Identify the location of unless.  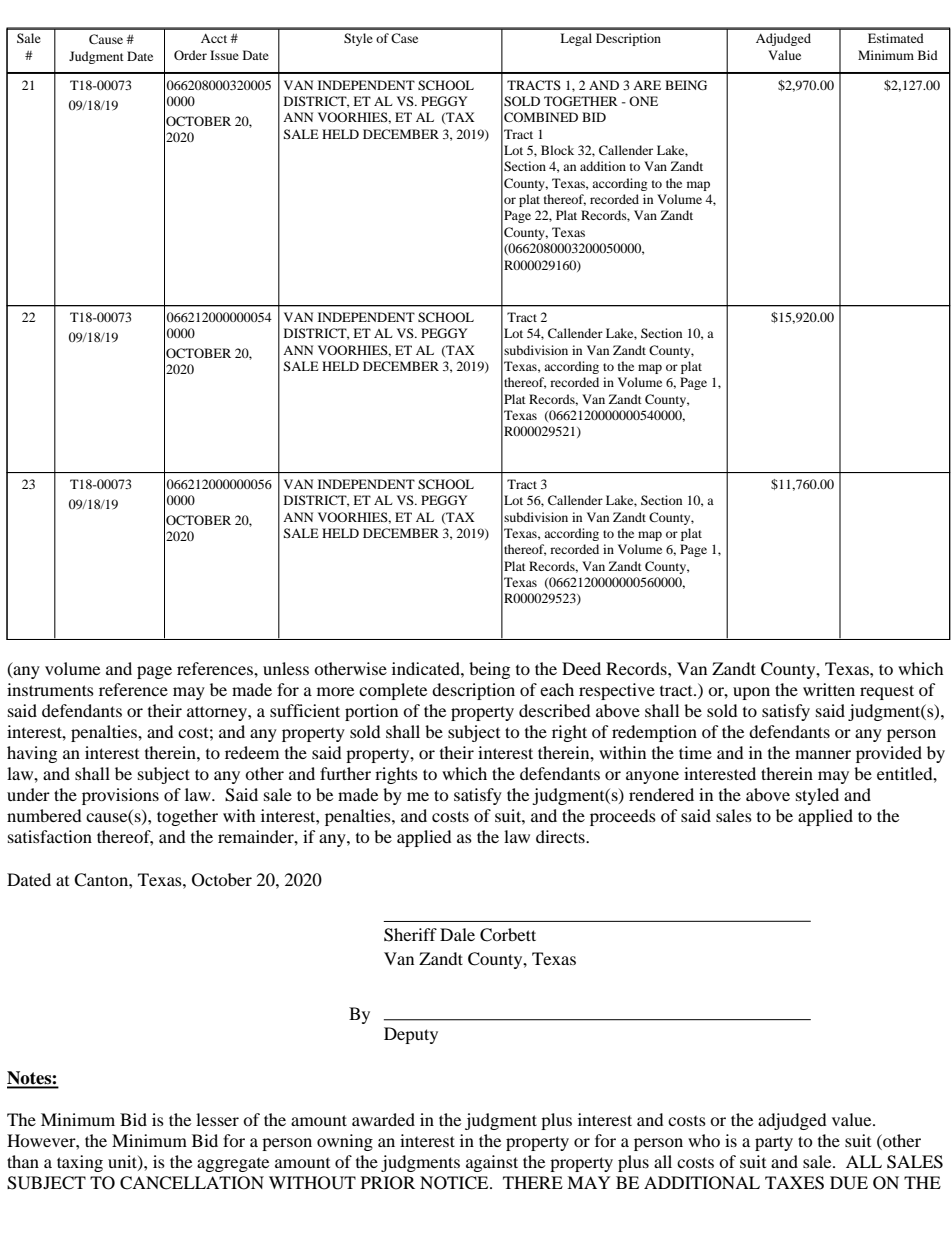
(286, 668).
